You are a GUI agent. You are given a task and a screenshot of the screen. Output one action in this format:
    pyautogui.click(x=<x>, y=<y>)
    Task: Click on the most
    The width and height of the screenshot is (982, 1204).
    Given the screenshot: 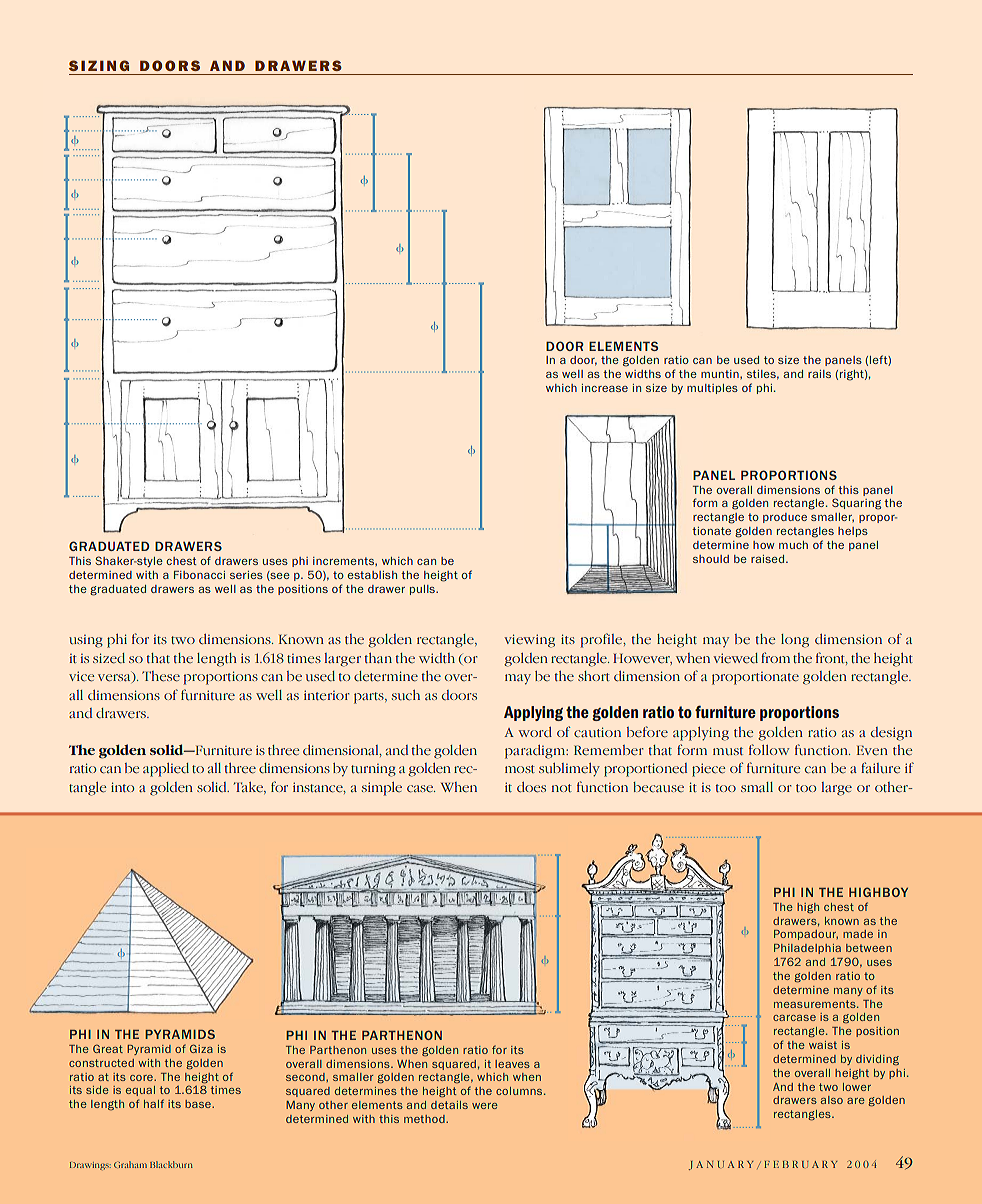 What is the action you would take?
    pyautogui.click(x=520, y=769)
